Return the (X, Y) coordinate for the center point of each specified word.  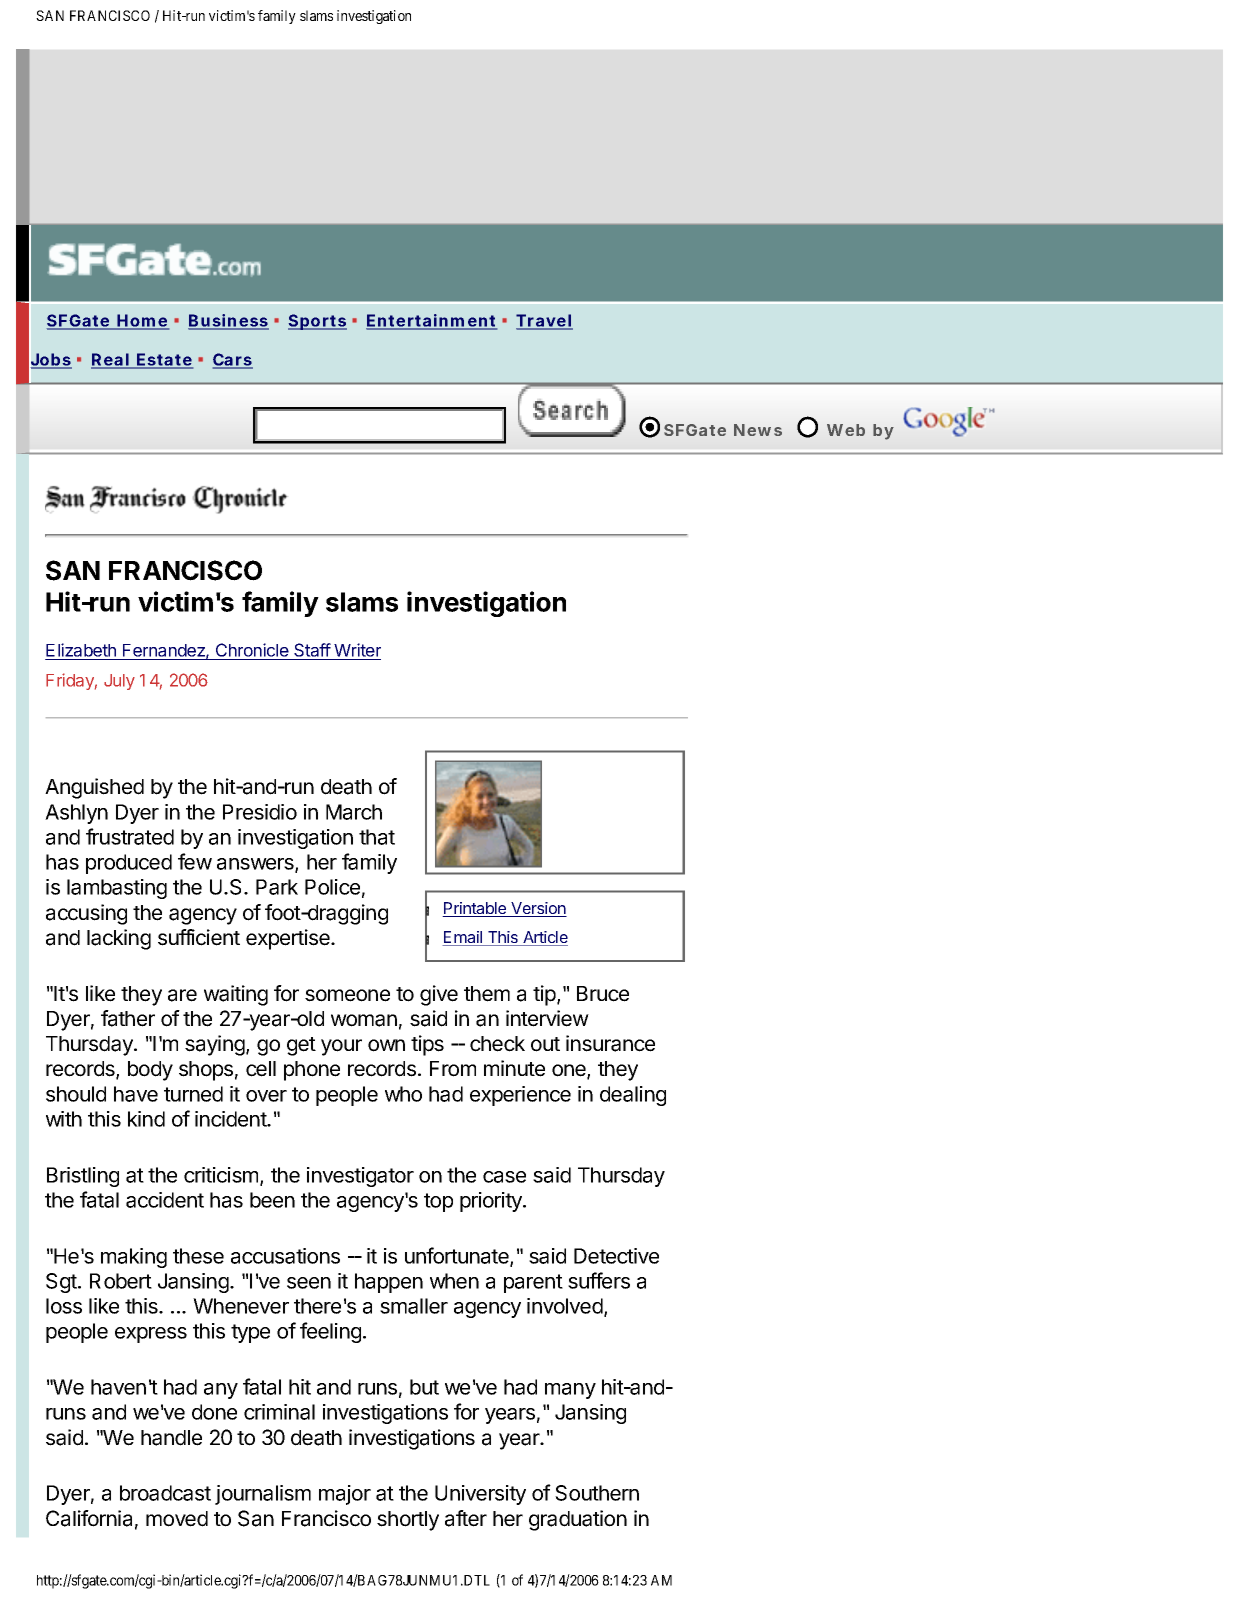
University (480, 1495)
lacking (119, 939)
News (758, 430)
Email (463, 938)
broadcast (165, 1493)
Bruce (603, 994)
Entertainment (431, 321)
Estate (164, 360)
